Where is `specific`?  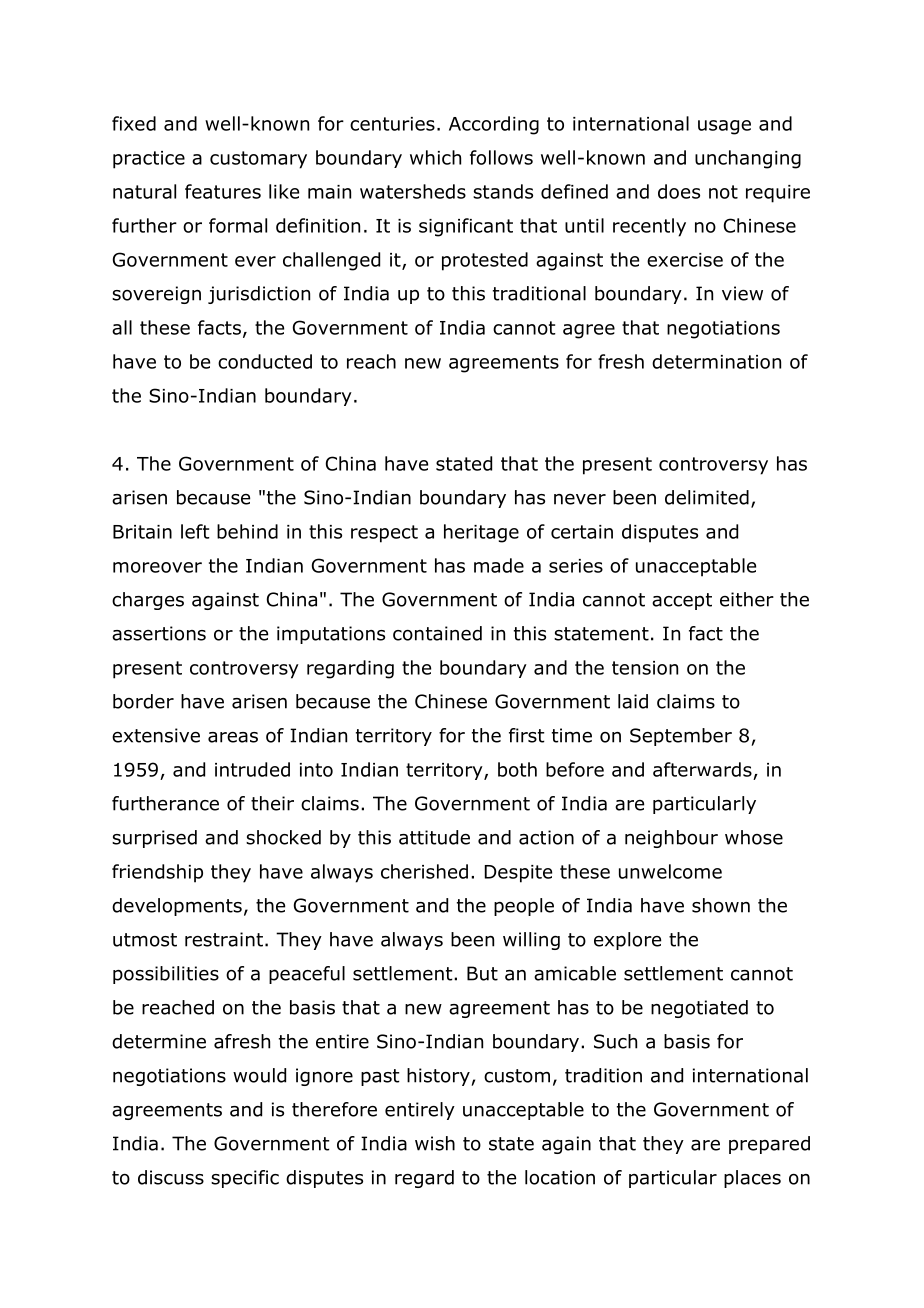 specific is located at coordinates (245, 1179).
